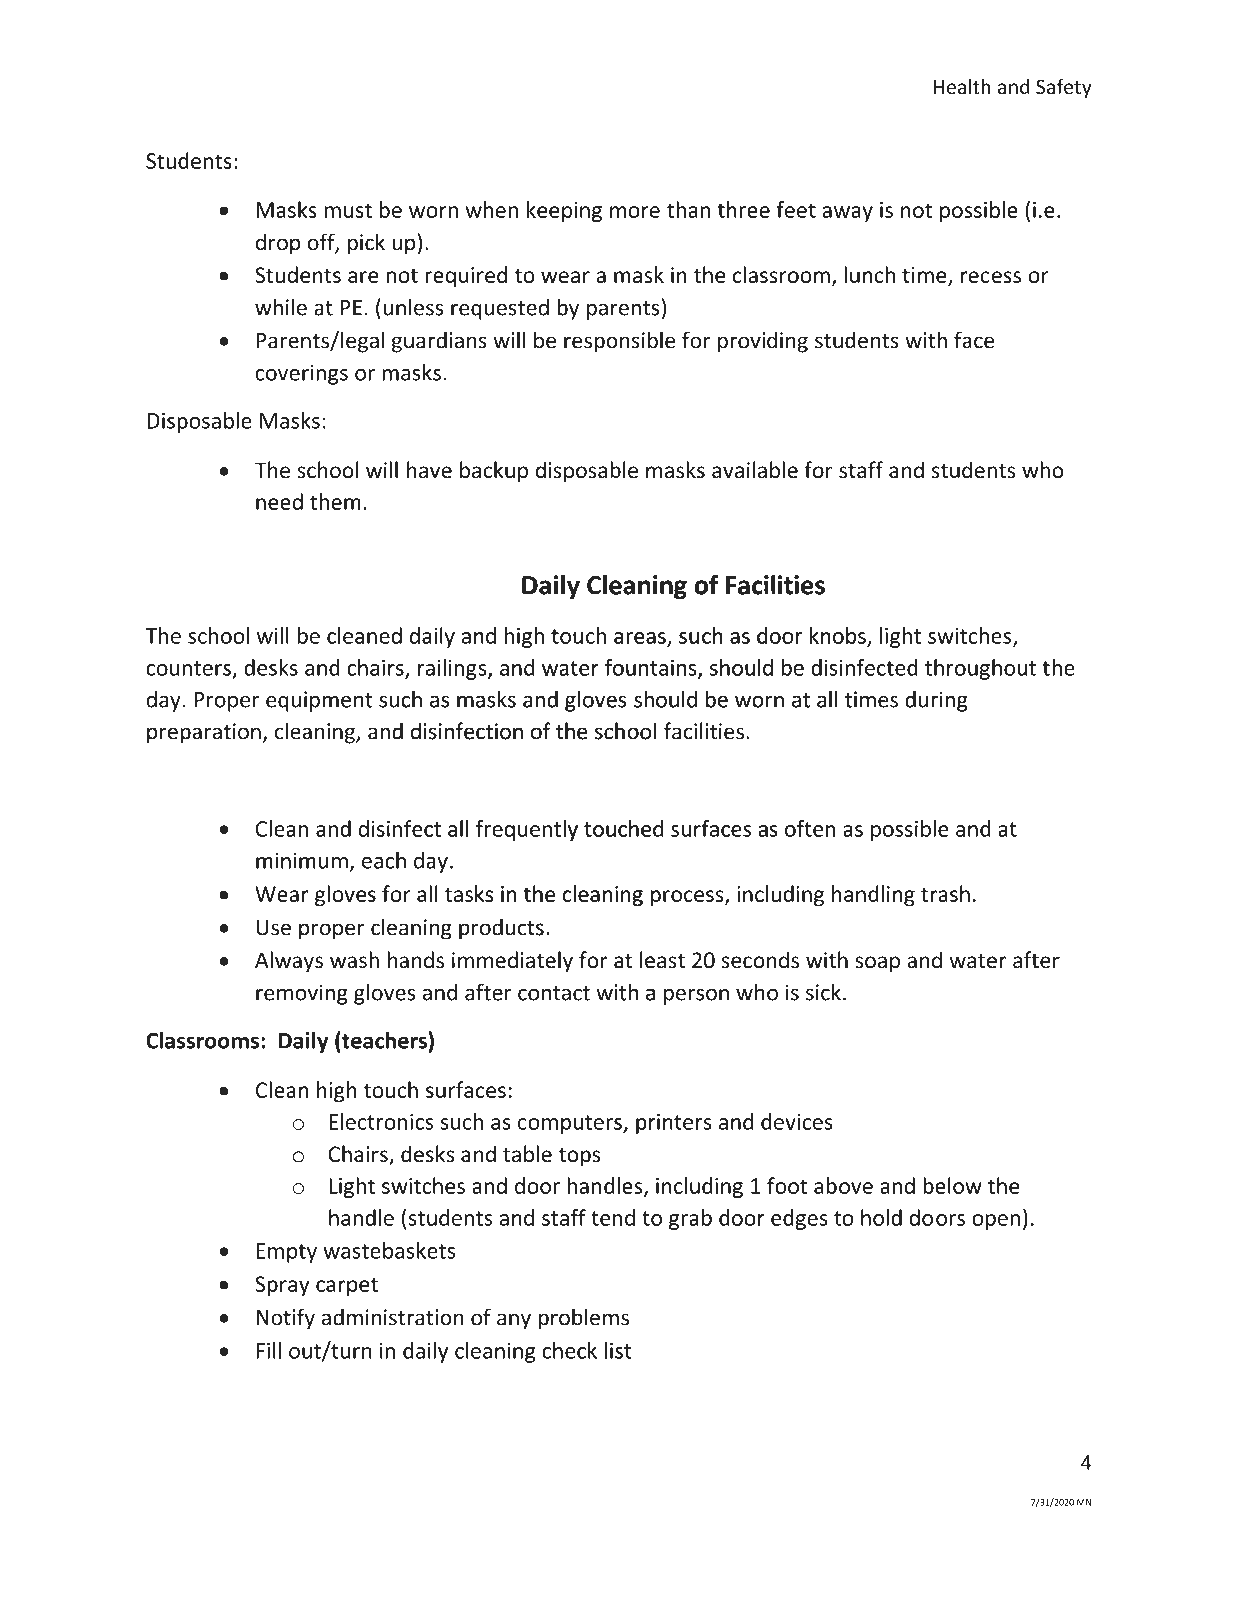 This screenshot has width=1237, height=1600. I want to click on need, so click(279, 501).
